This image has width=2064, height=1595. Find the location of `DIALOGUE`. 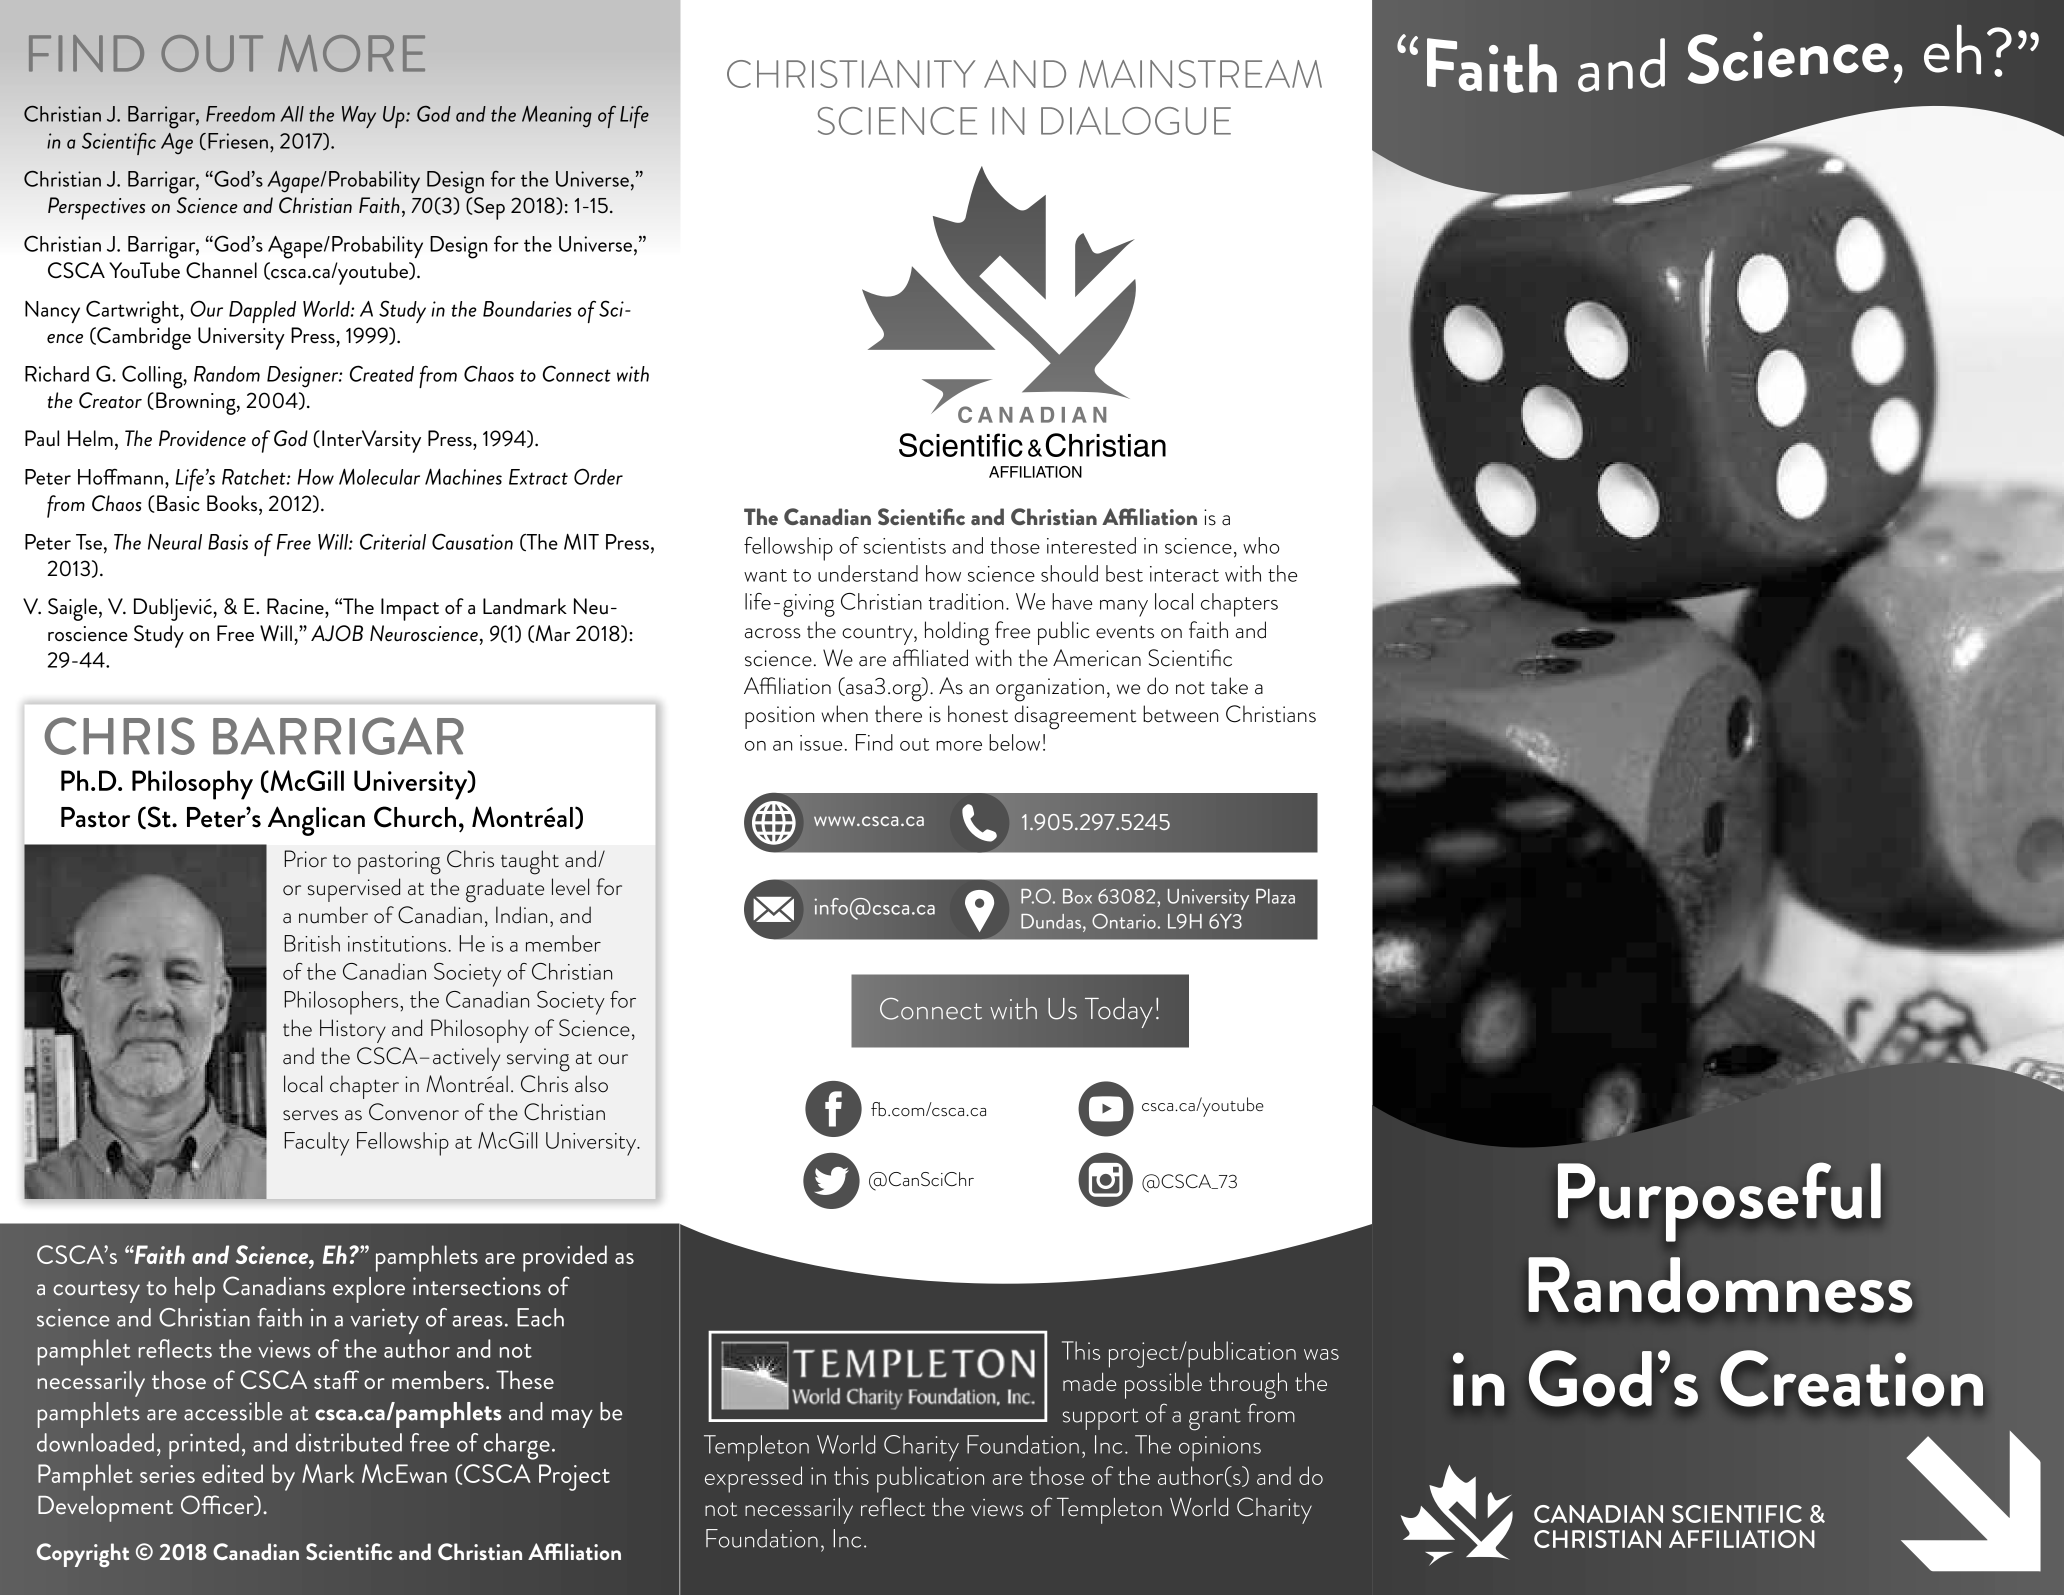

DIALOGUE is located at coordinates (1136, 121).
